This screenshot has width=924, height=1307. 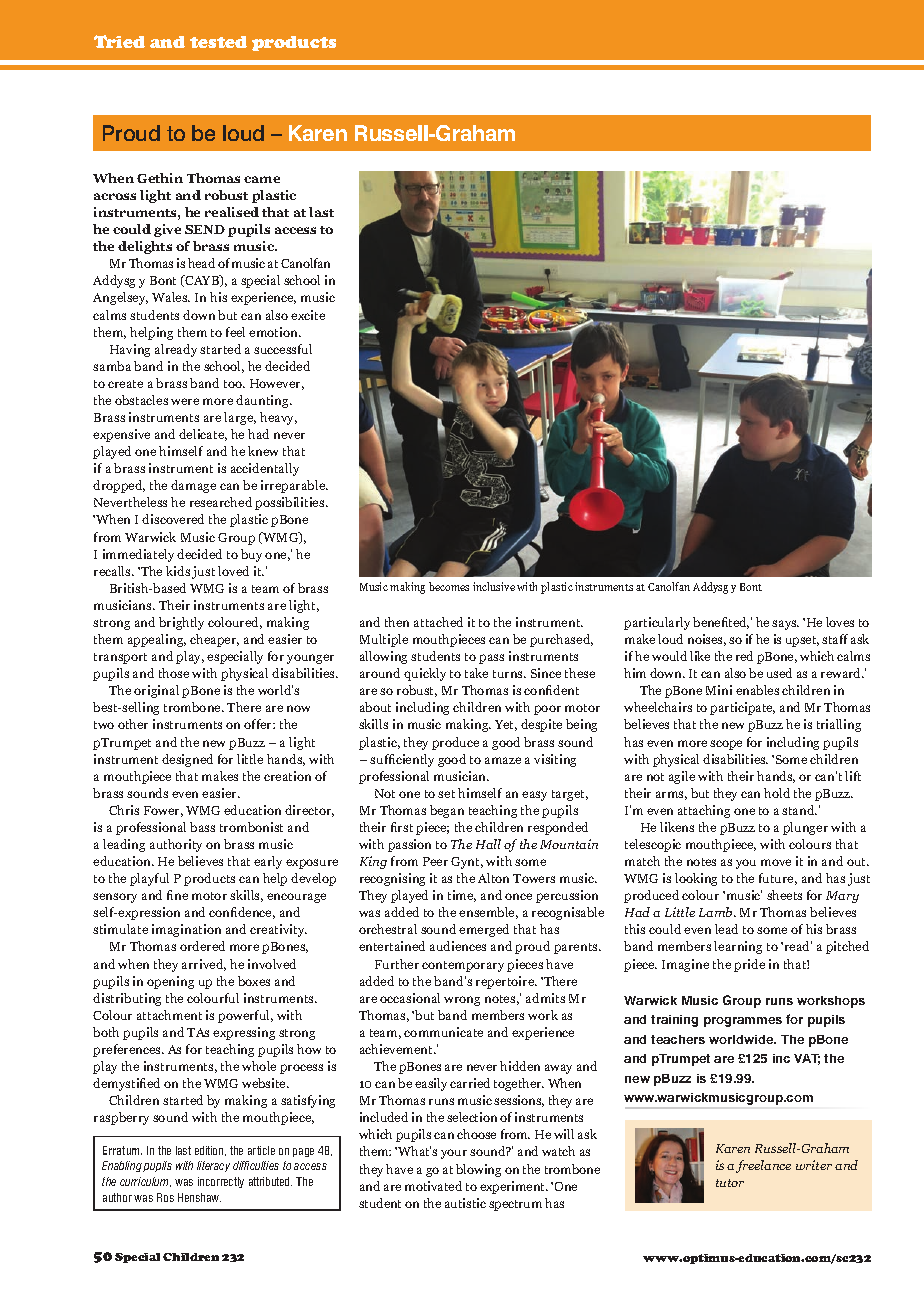 What do you see at coordinates (218, 42) in the screenshot?
I see `tested` at bounding box center [218, 42].
